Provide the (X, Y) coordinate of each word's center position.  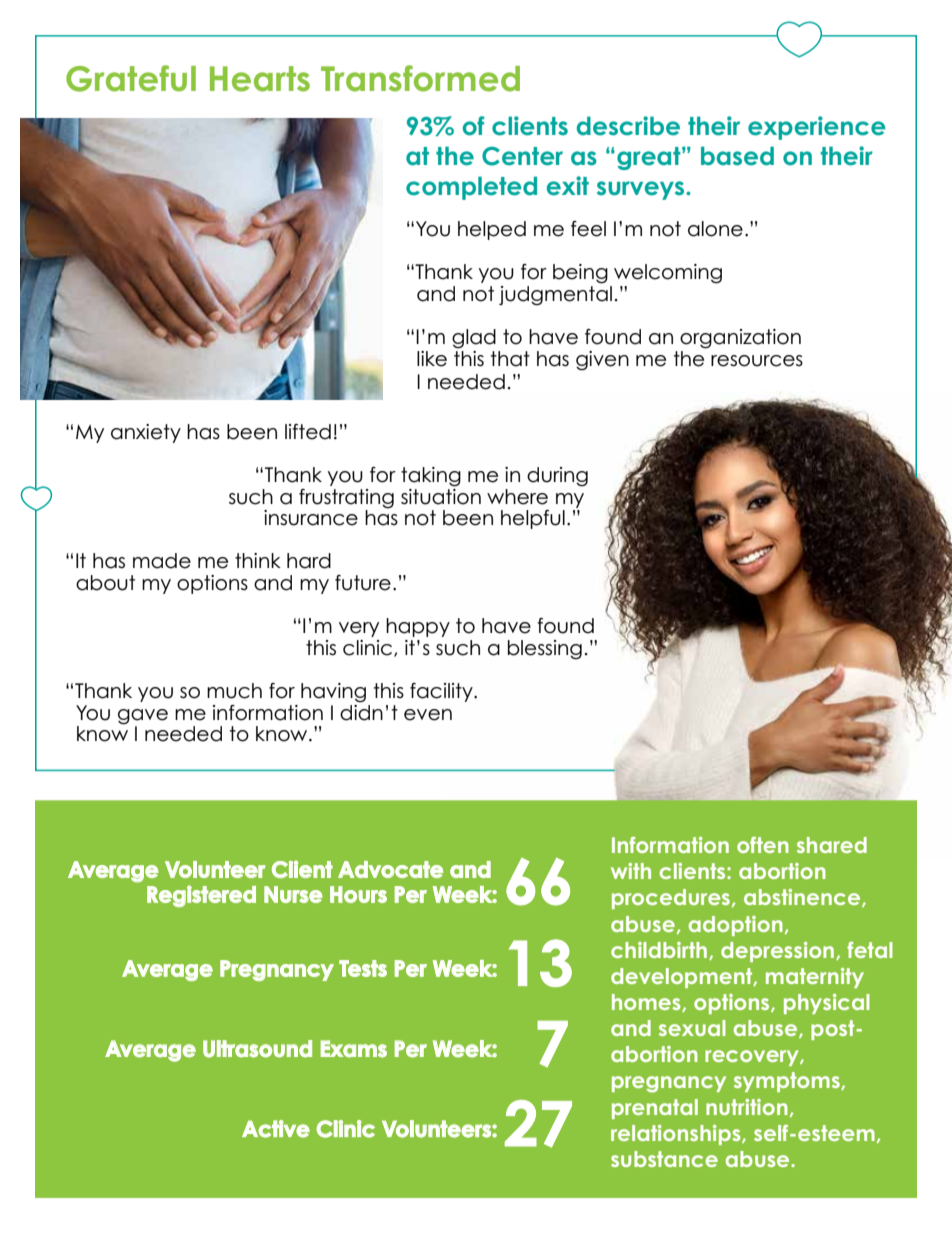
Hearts (260, 79)
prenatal (655, 1109)
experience (817, 128)
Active (276, 1129)
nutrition (747, 1107)
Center (522, 156)
